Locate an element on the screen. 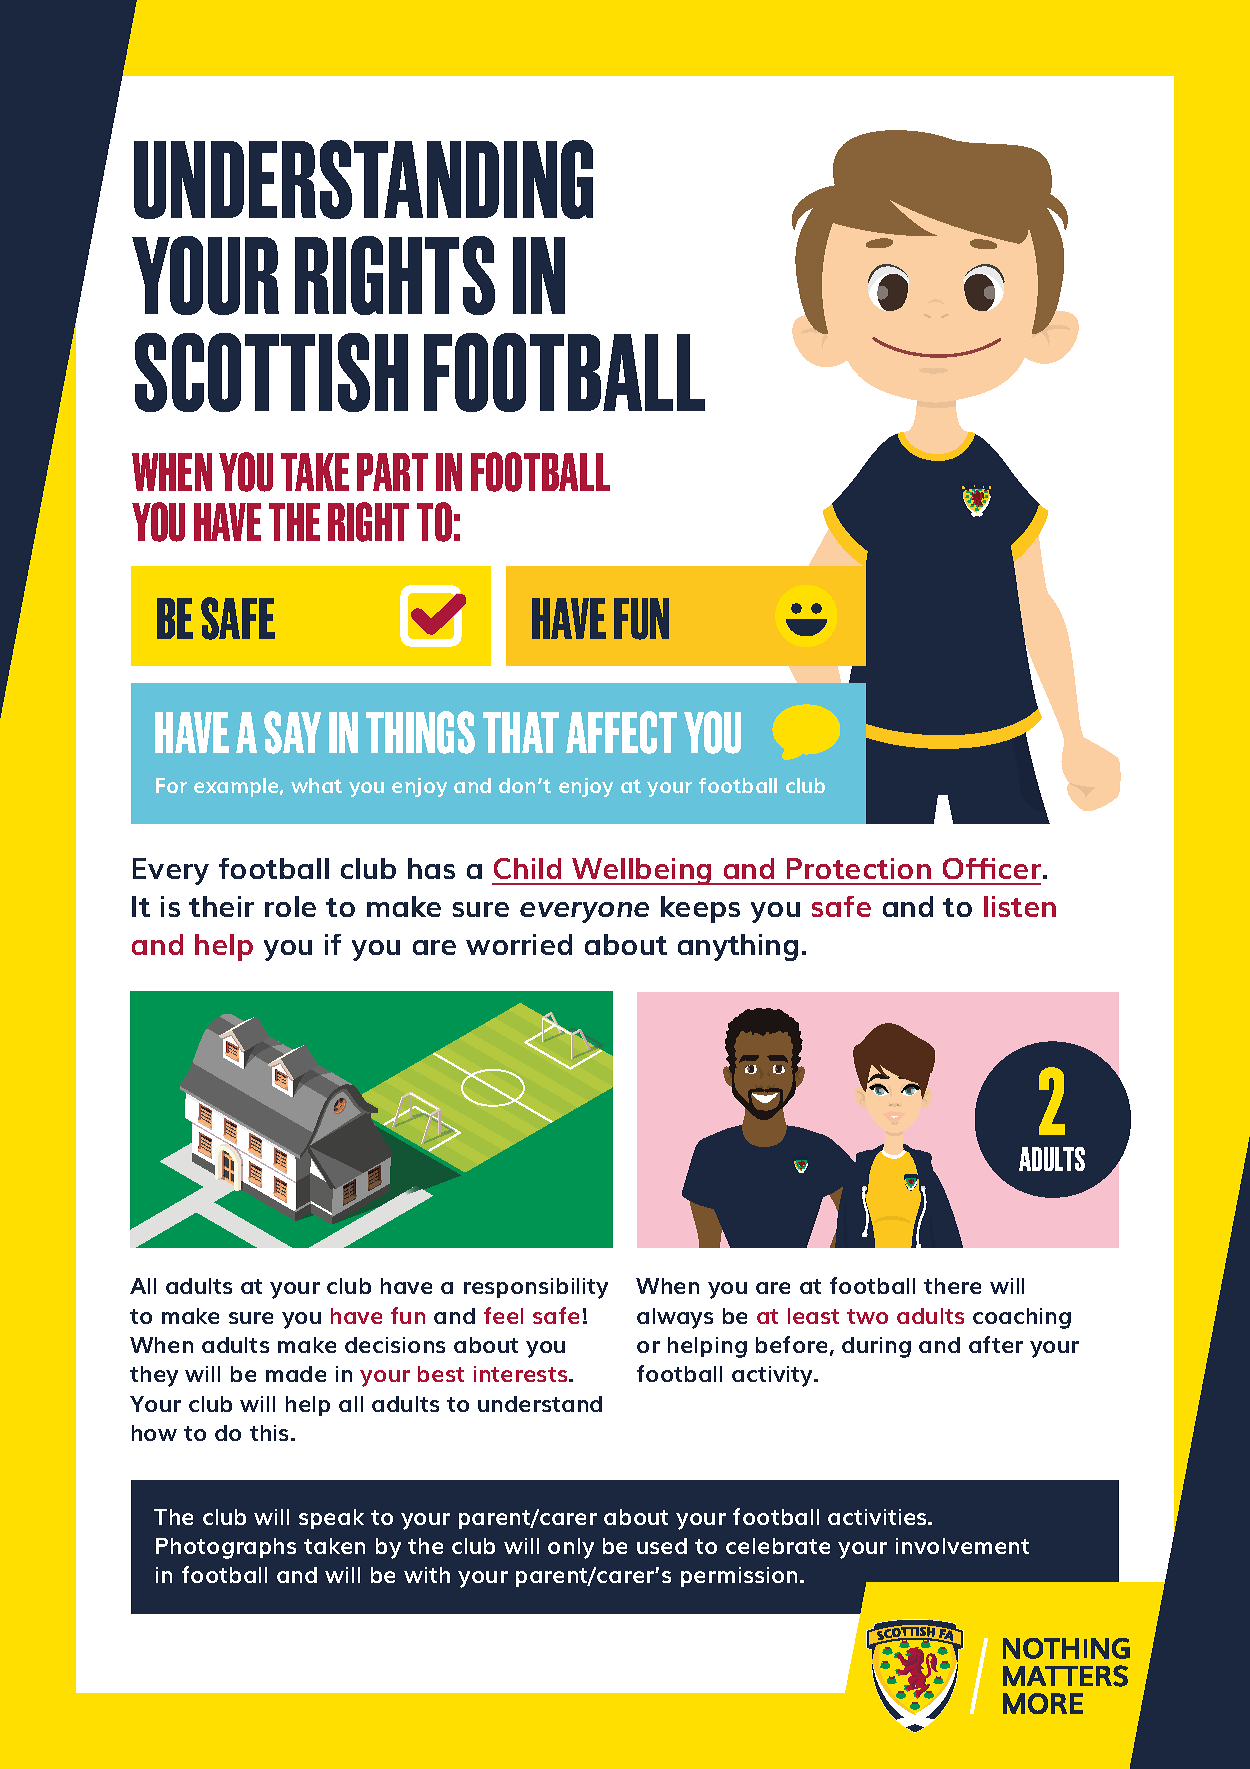 This screenshot has height=1769, width=1250. Photographs is located at coordinates (226, 1548).
